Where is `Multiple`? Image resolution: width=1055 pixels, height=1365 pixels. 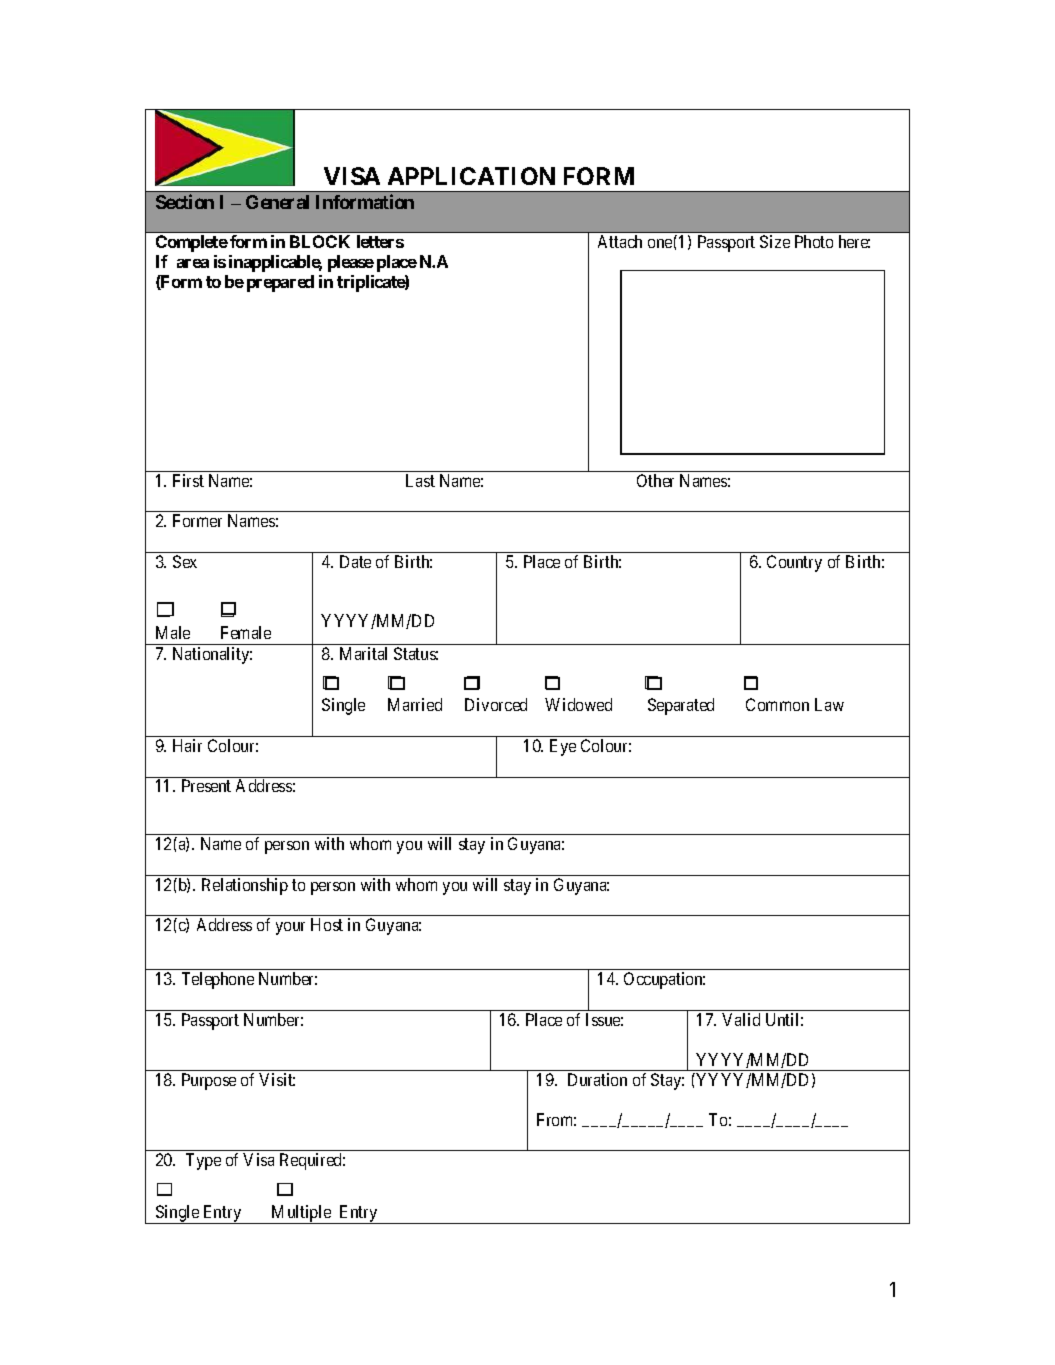
Multiple is located at coordinates (301, 1214).
